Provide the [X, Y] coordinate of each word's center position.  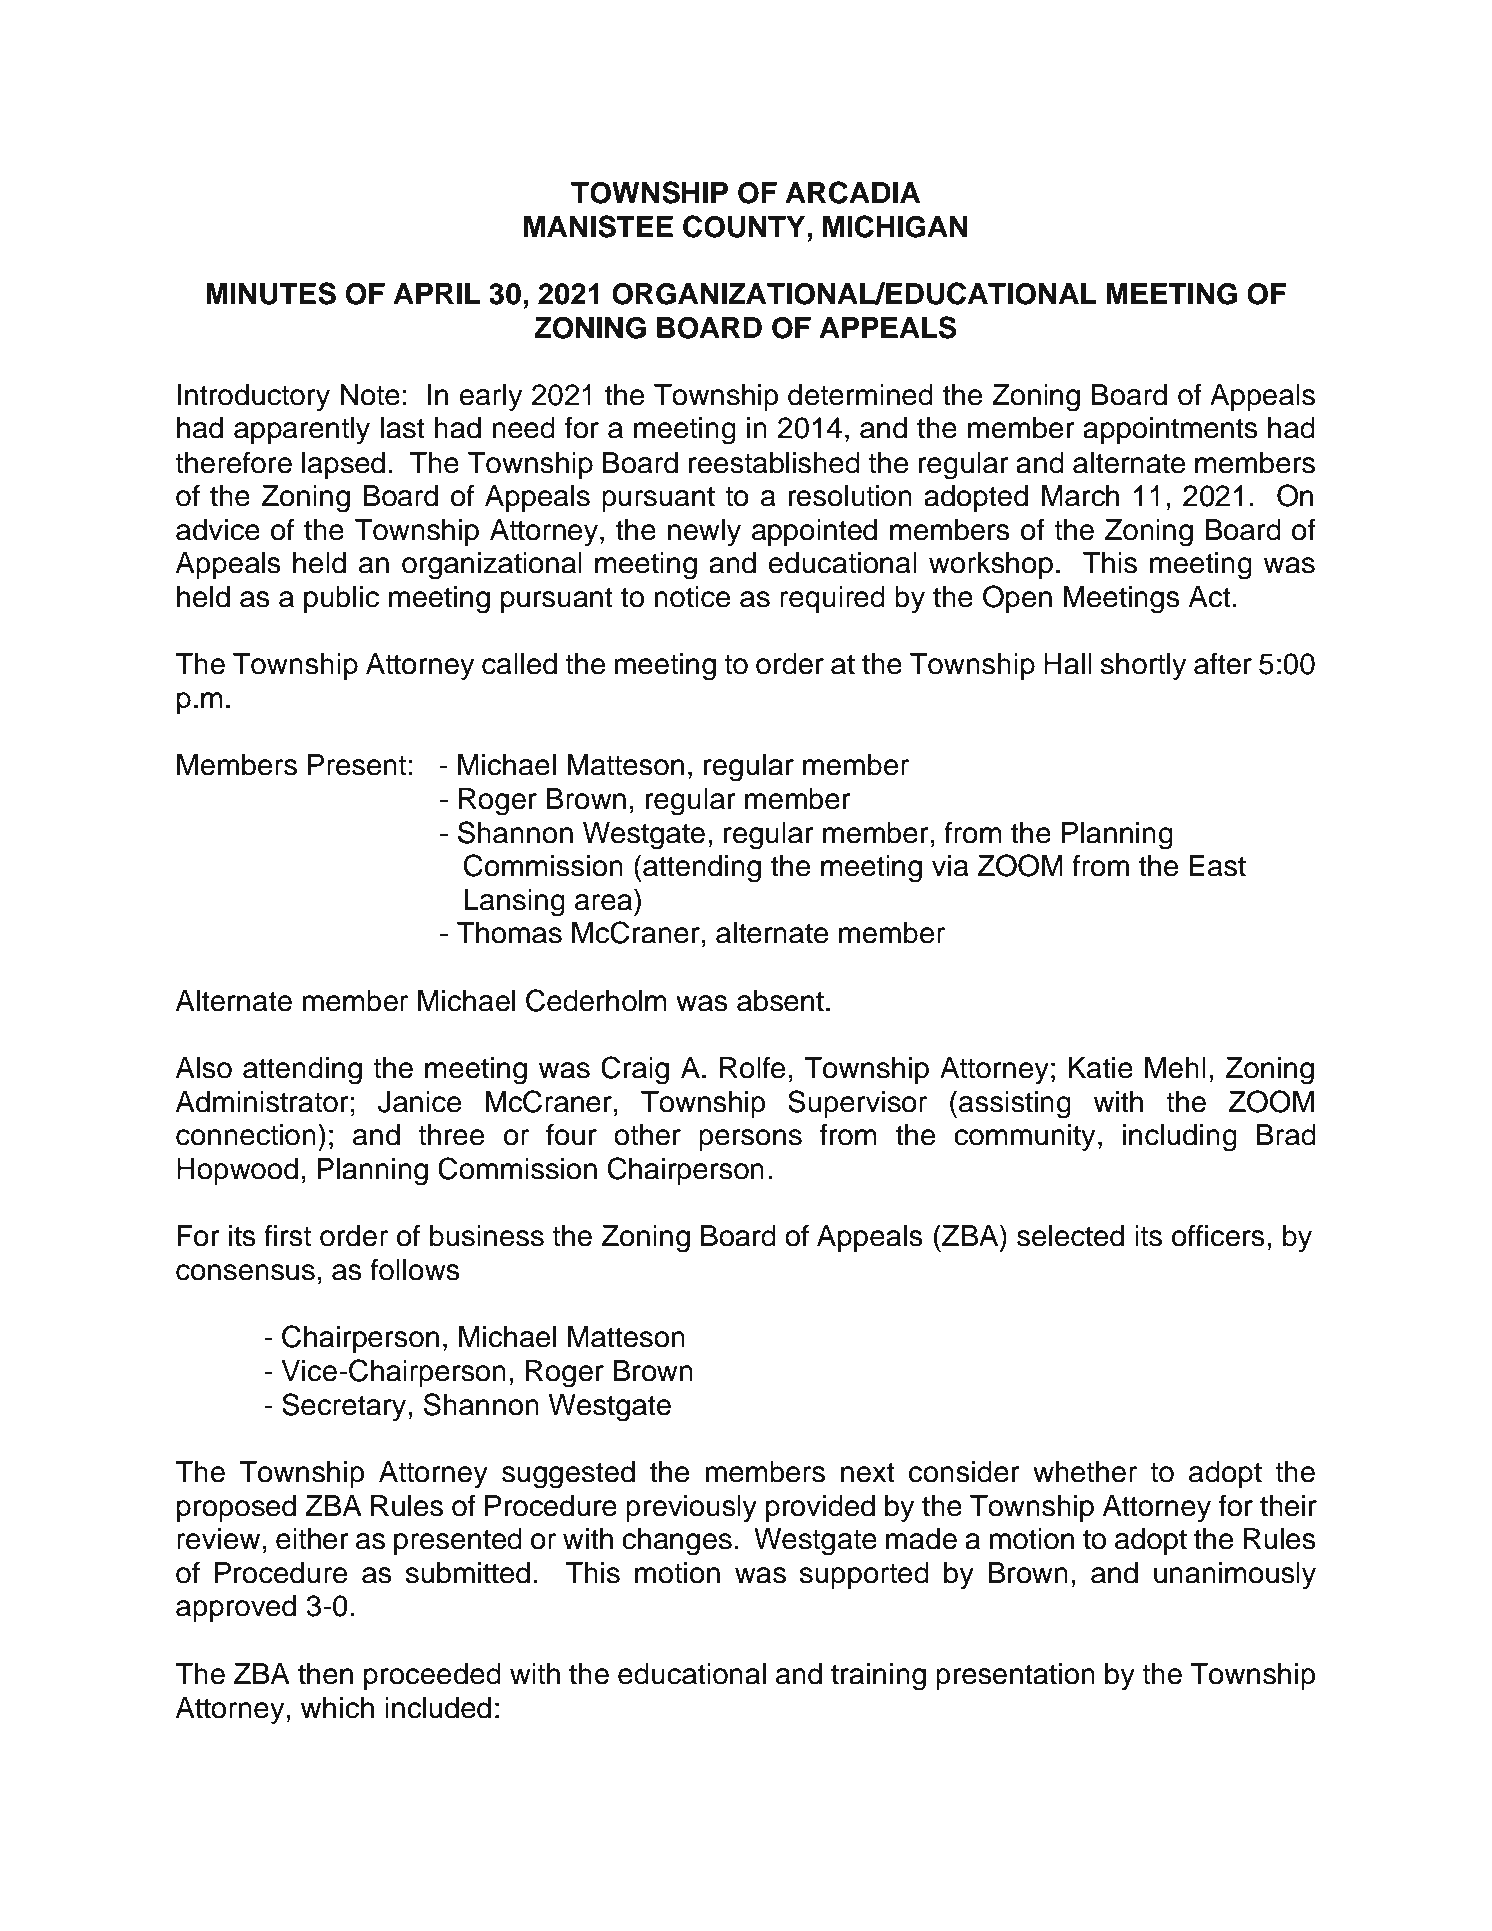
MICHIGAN [895, 226]
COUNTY [745, 226]
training [878, 1677]
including [1180, 1138]
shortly [1143, 667]
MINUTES [271, 293]
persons [750, 1140]
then [325, 1674]
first [287, 1235]
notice [692, 597]
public [341, 599]
